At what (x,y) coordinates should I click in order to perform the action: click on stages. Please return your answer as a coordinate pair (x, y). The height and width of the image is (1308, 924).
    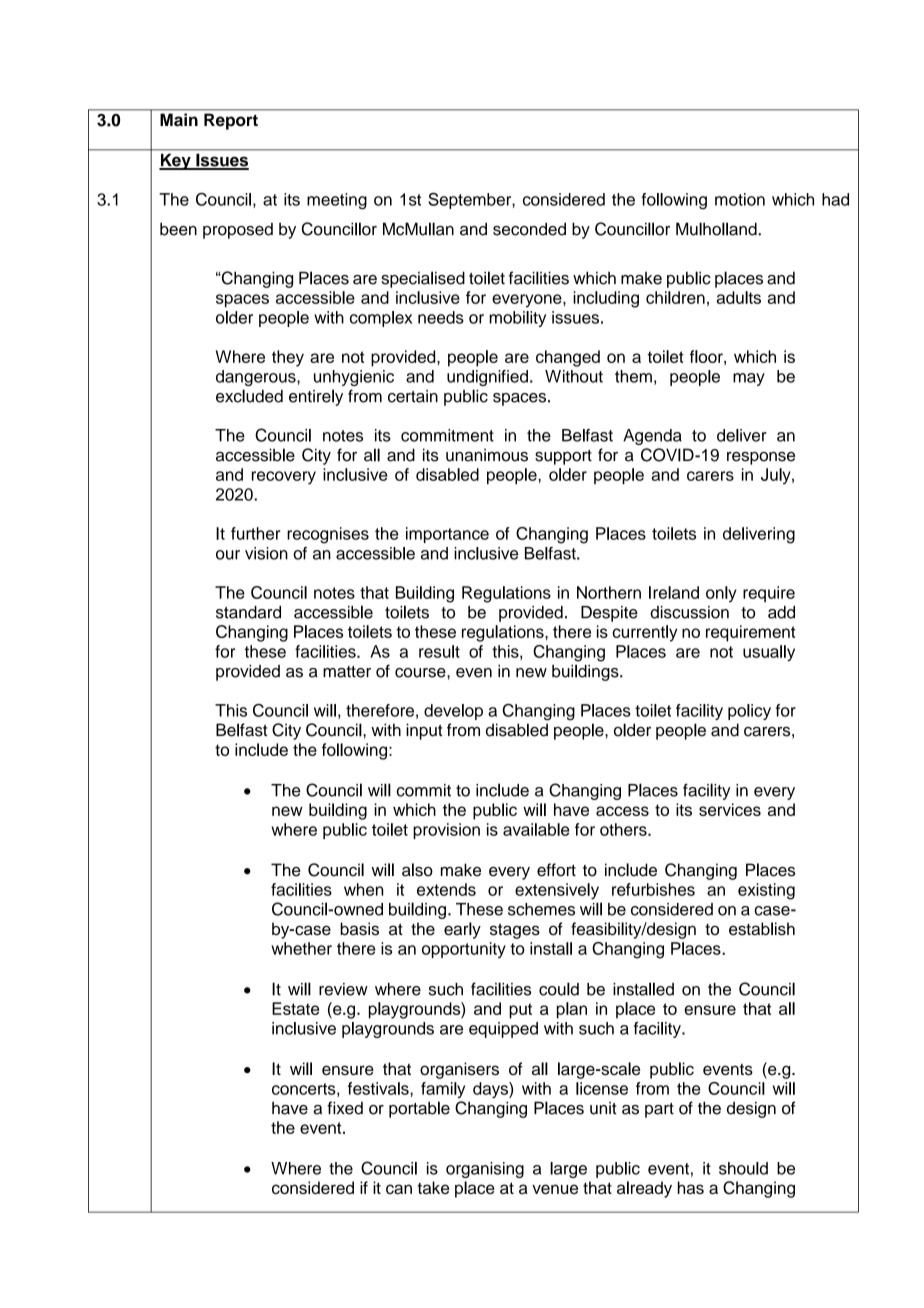
    Looking at the image, I should click on (515, 931).
